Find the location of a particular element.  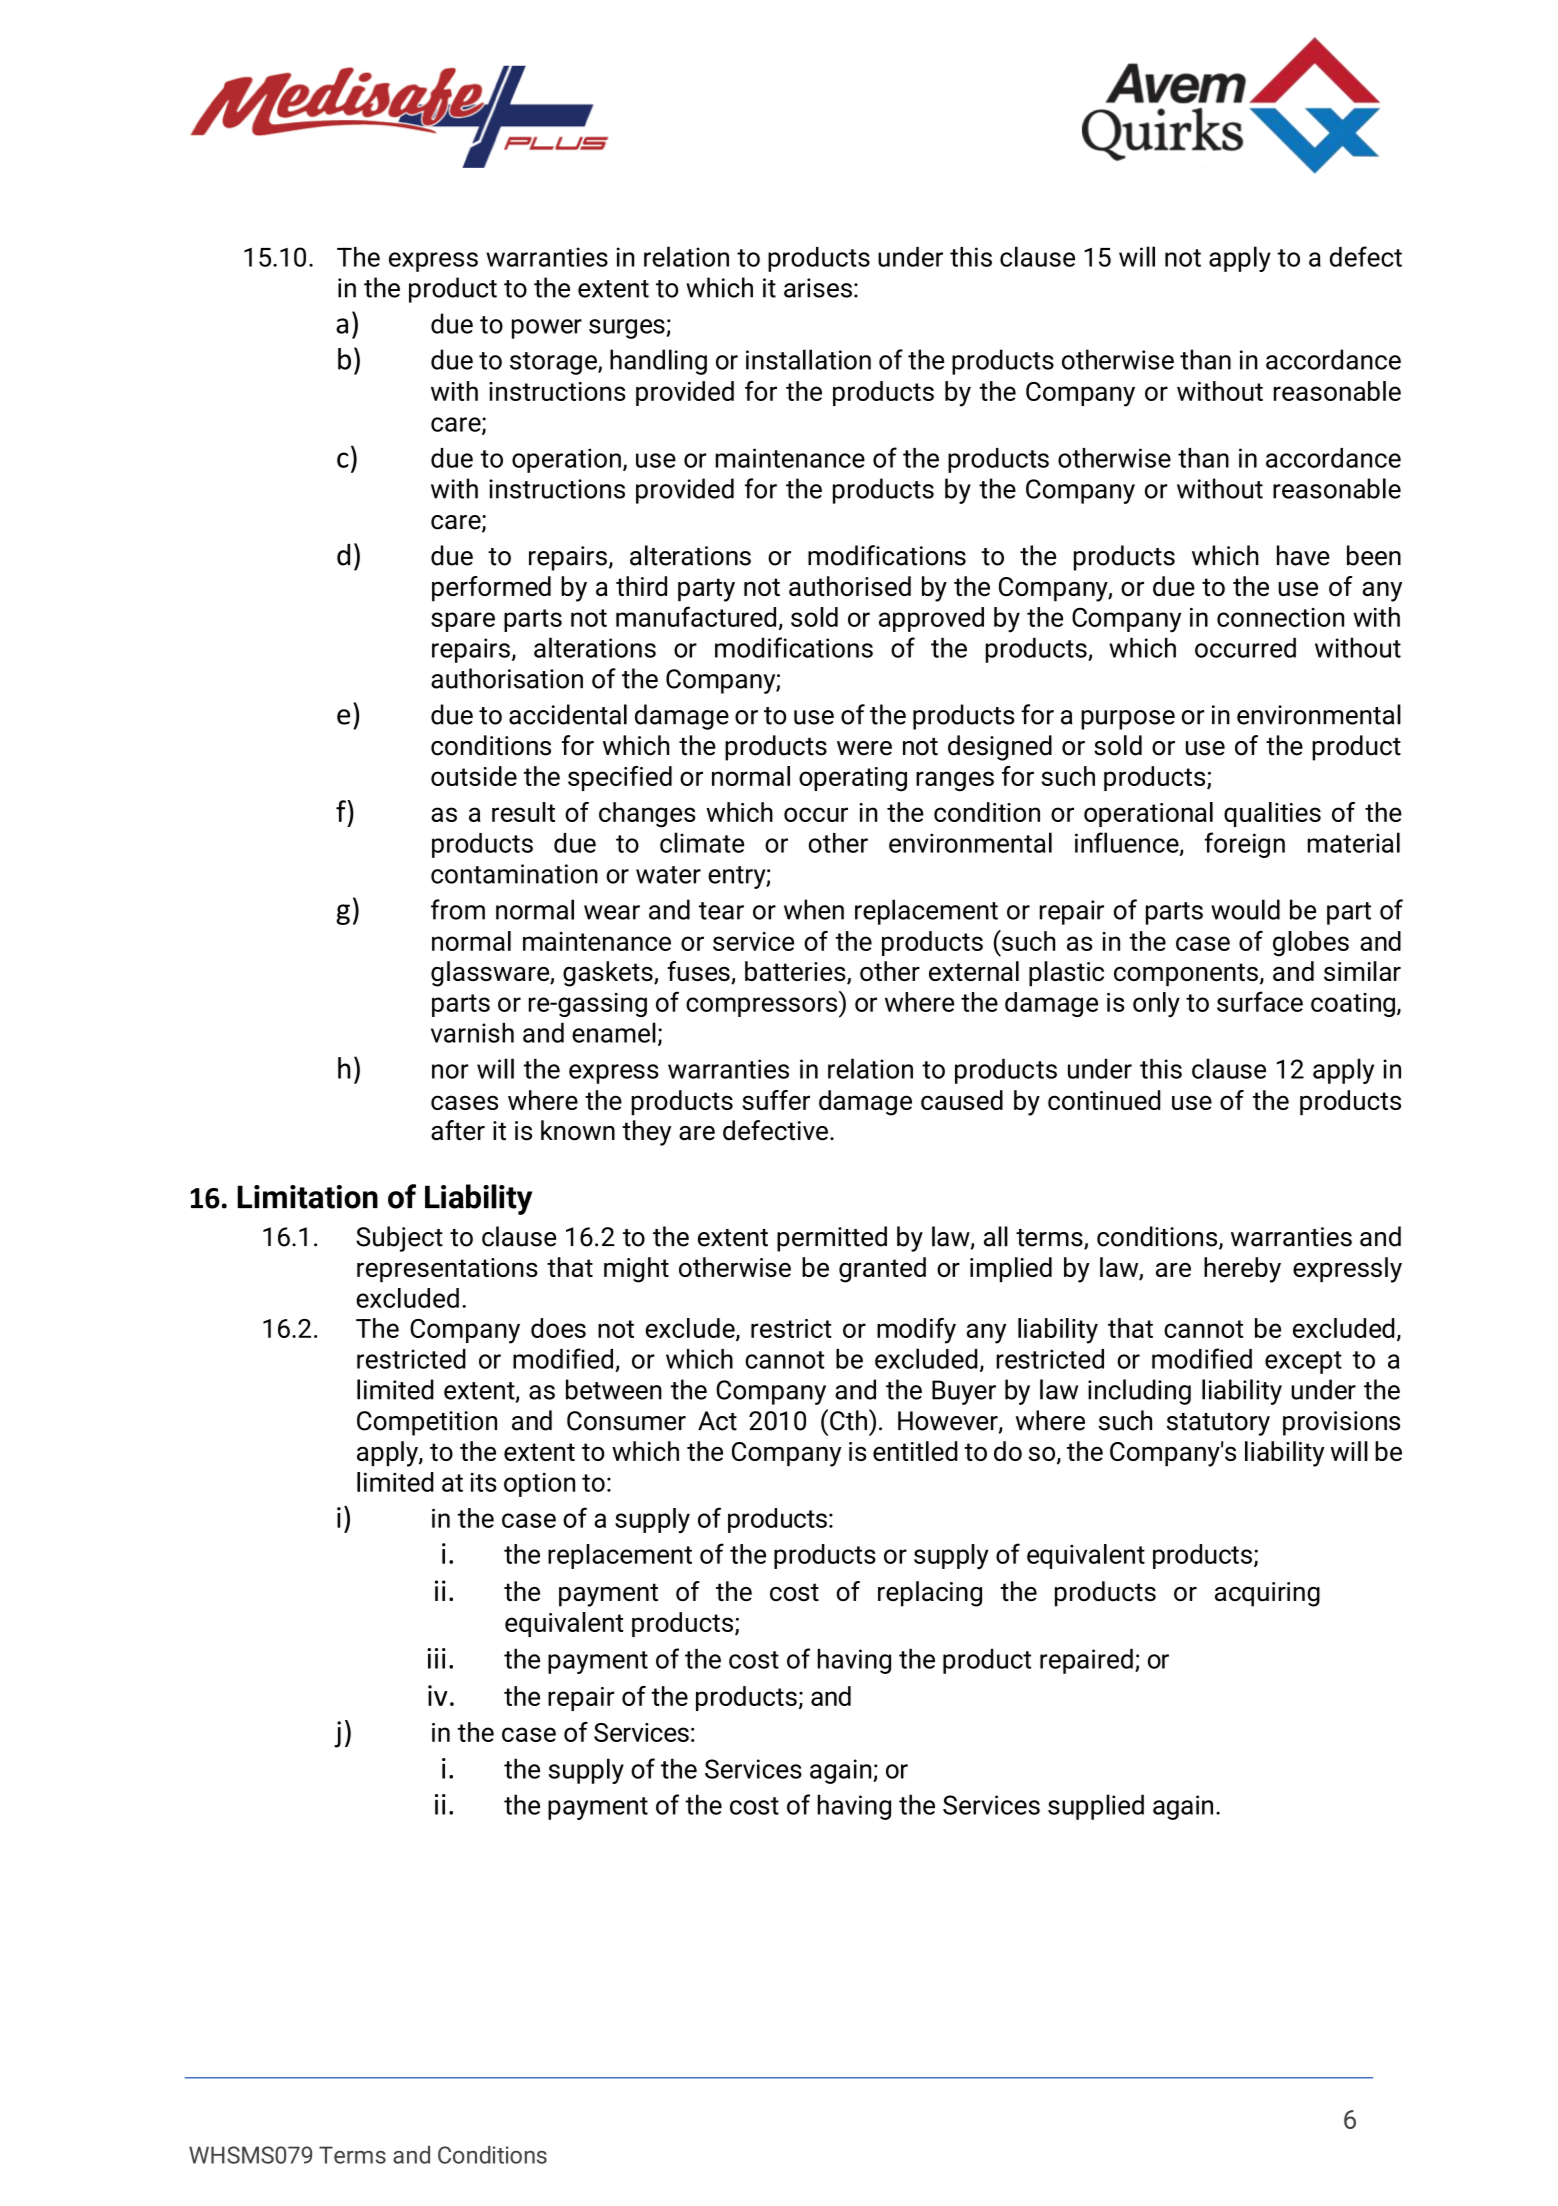

surface is located at coordinates (1260, 1001).
